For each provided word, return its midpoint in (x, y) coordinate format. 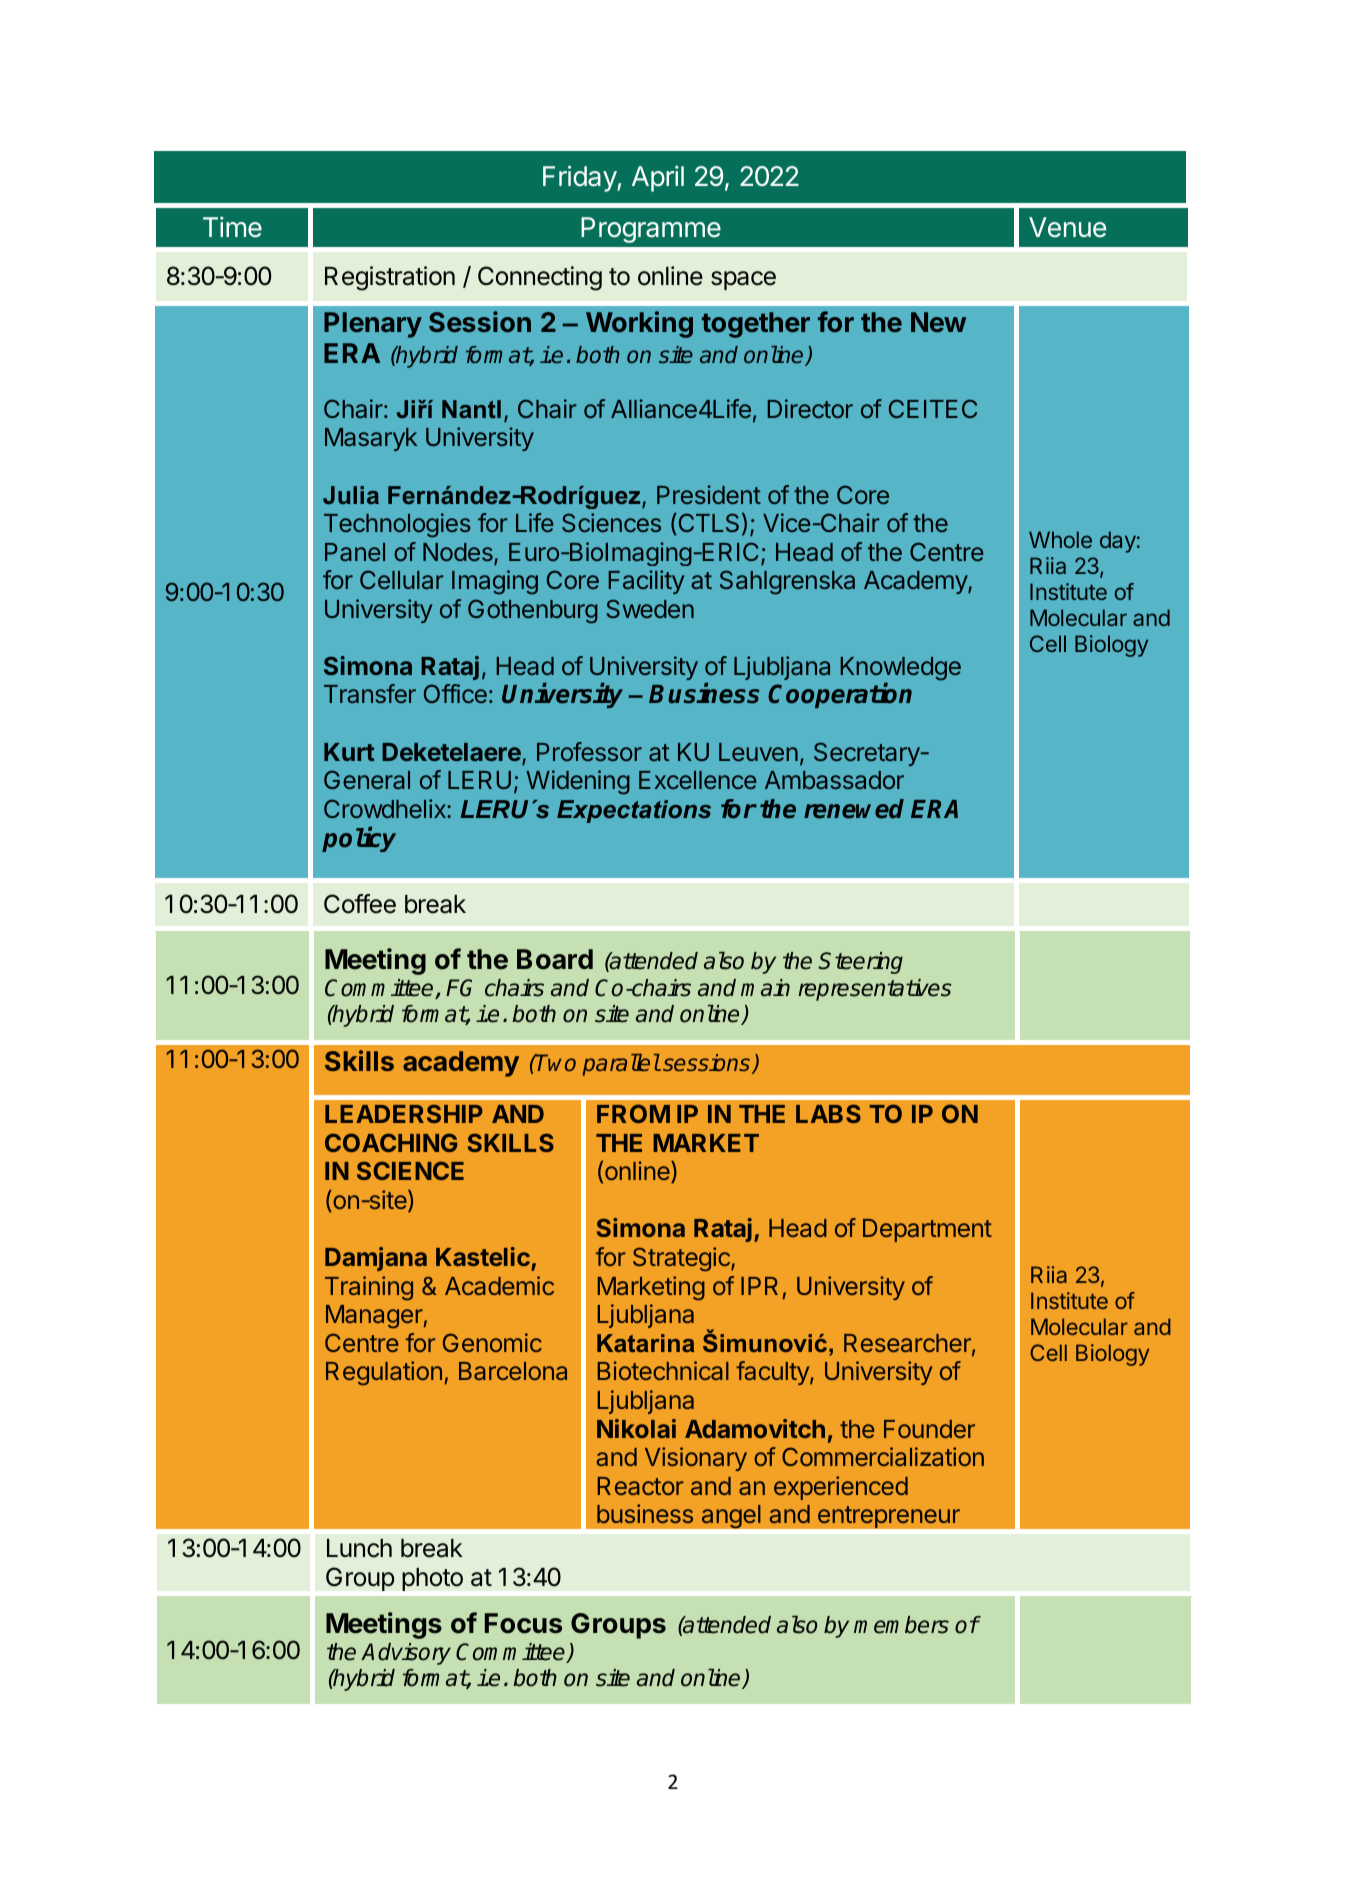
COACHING (391, 1142)
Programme (651, 230)
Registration (390, 278)
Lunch (359, 1548)
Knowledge (901, 669)
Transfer (370, 693)
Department (927, 1230)
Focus (523, 1623)
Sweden (650, 608)
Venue (1067, 227)
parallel (621, 1065)
